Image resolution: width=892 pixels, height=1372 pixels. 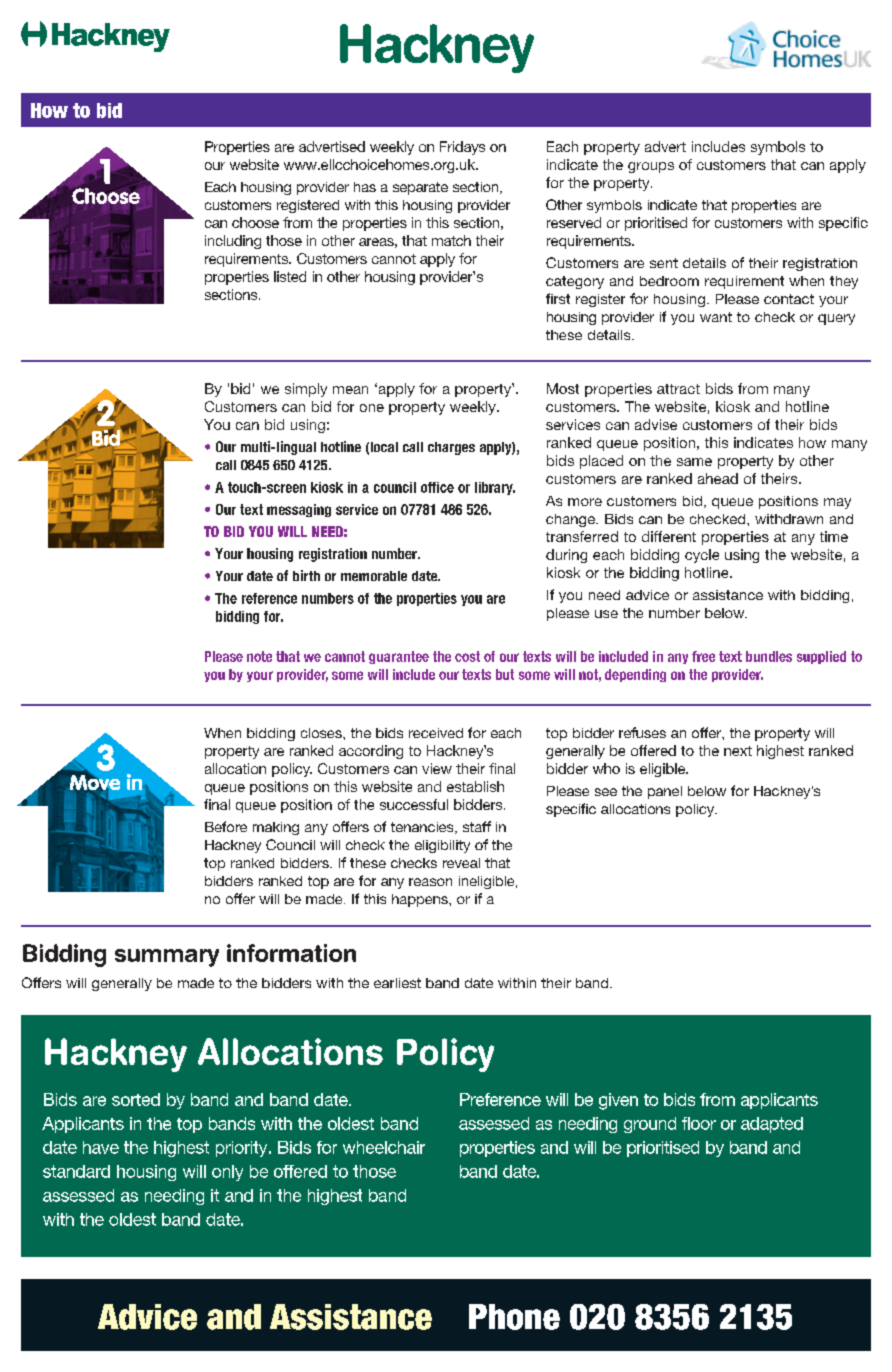 I want to click on only, so click(x=227, y=1173).
